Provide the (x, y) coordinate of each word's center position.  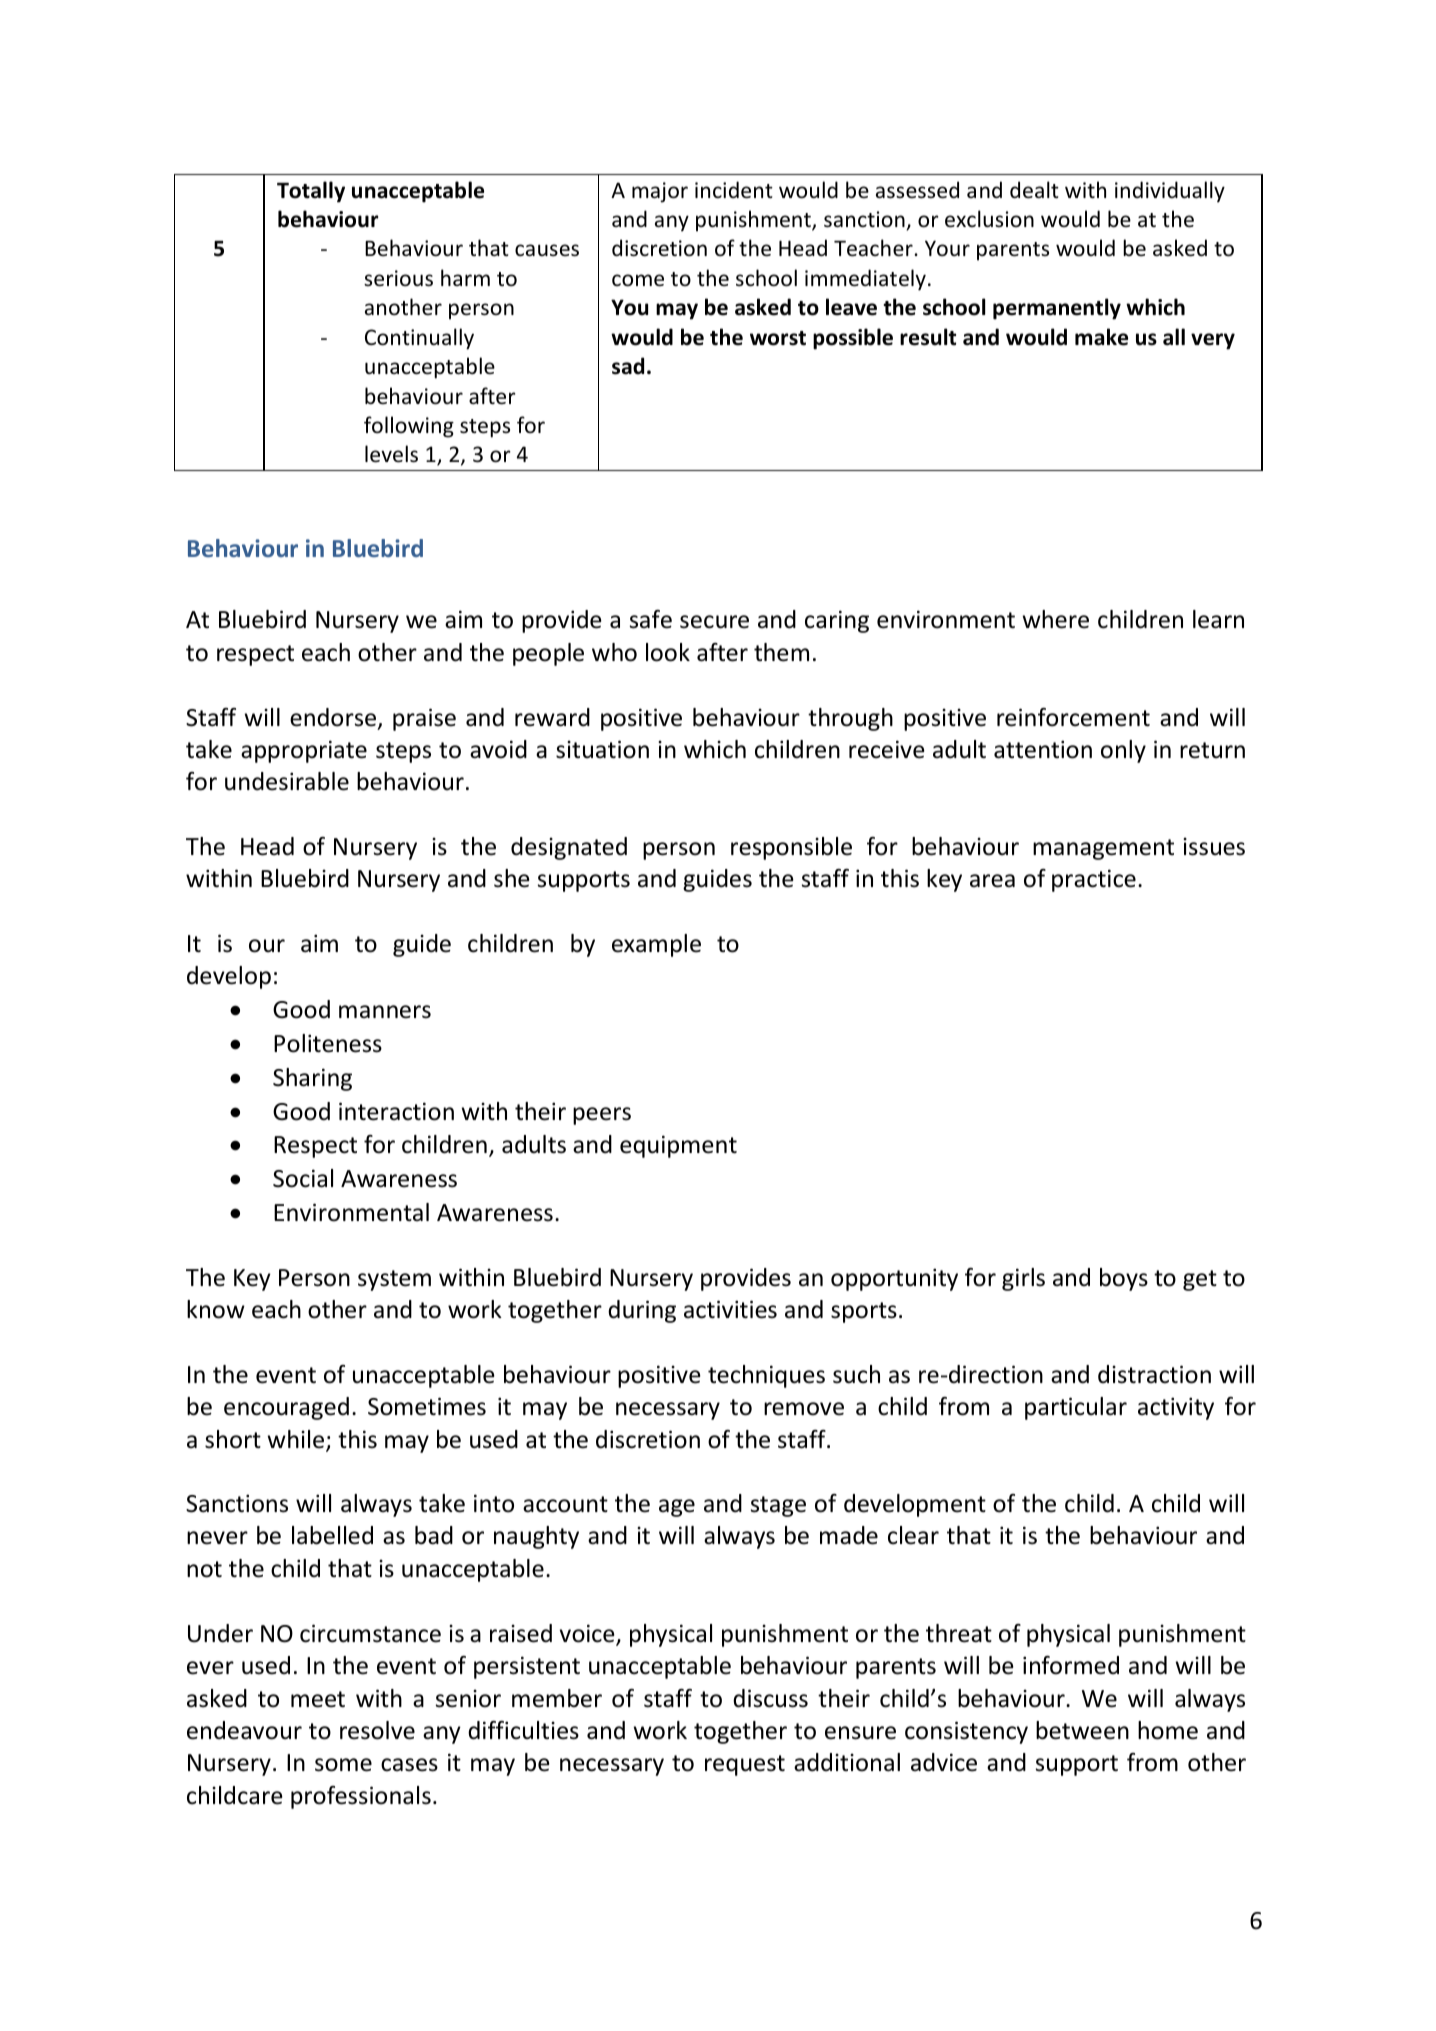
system (394, 1280)
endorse (334, 718)
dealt (1034, 190)
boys (1124, 1279)
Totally (311, 192)
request (745, 1765)
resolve (377, 1730)
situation (602, 749)
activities (730, 1309)
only (1123, 751)
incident (734, 190)
